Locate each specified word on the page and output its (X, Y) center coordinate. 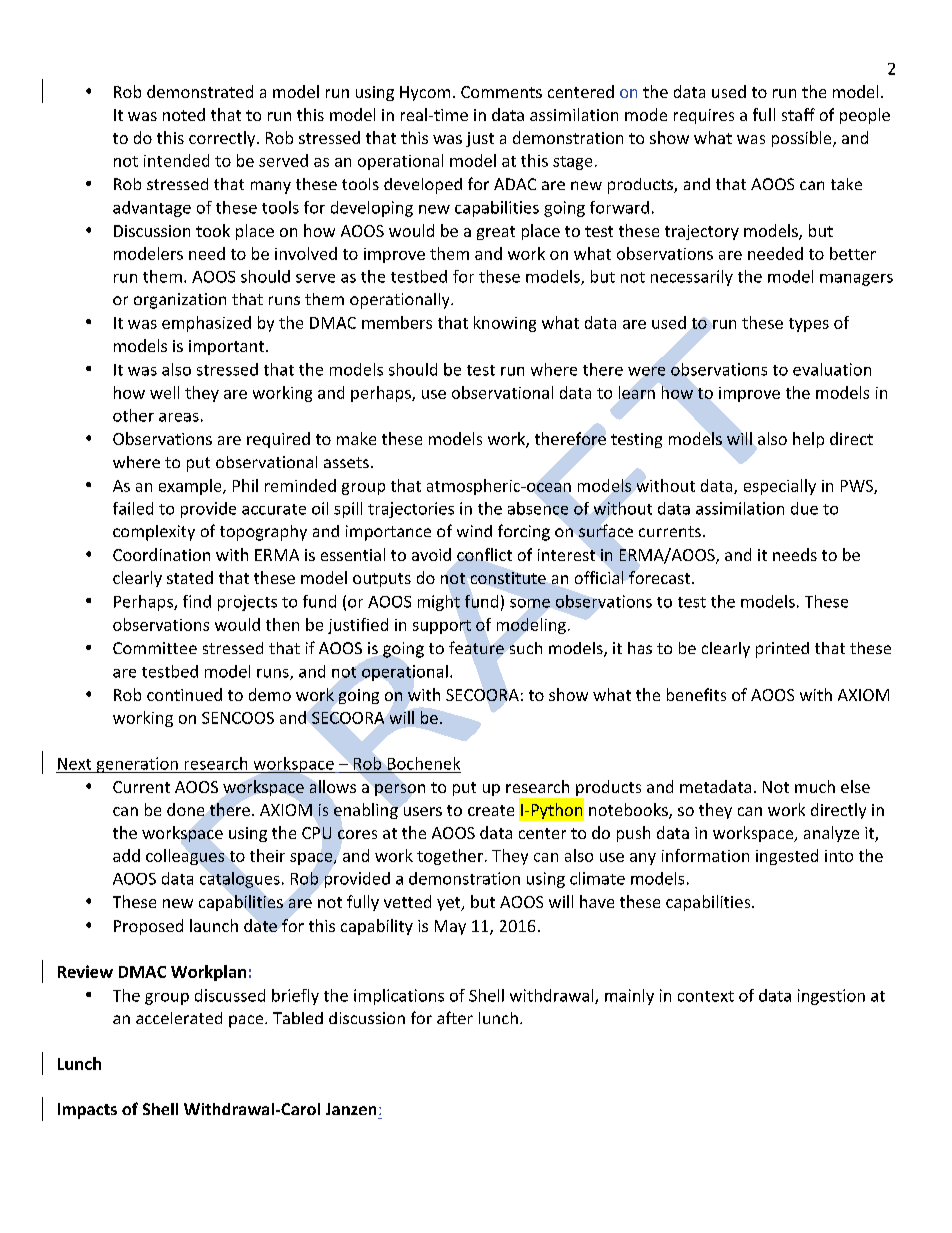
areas (179, 417)
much (815, 786)
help (808, 440)
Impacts (87, 1111)
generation (137, 765)
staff (798, 114)
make (356, 438)
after (455, 1017)
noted (184, 114)
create (491, 810)
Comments (501, 92)
